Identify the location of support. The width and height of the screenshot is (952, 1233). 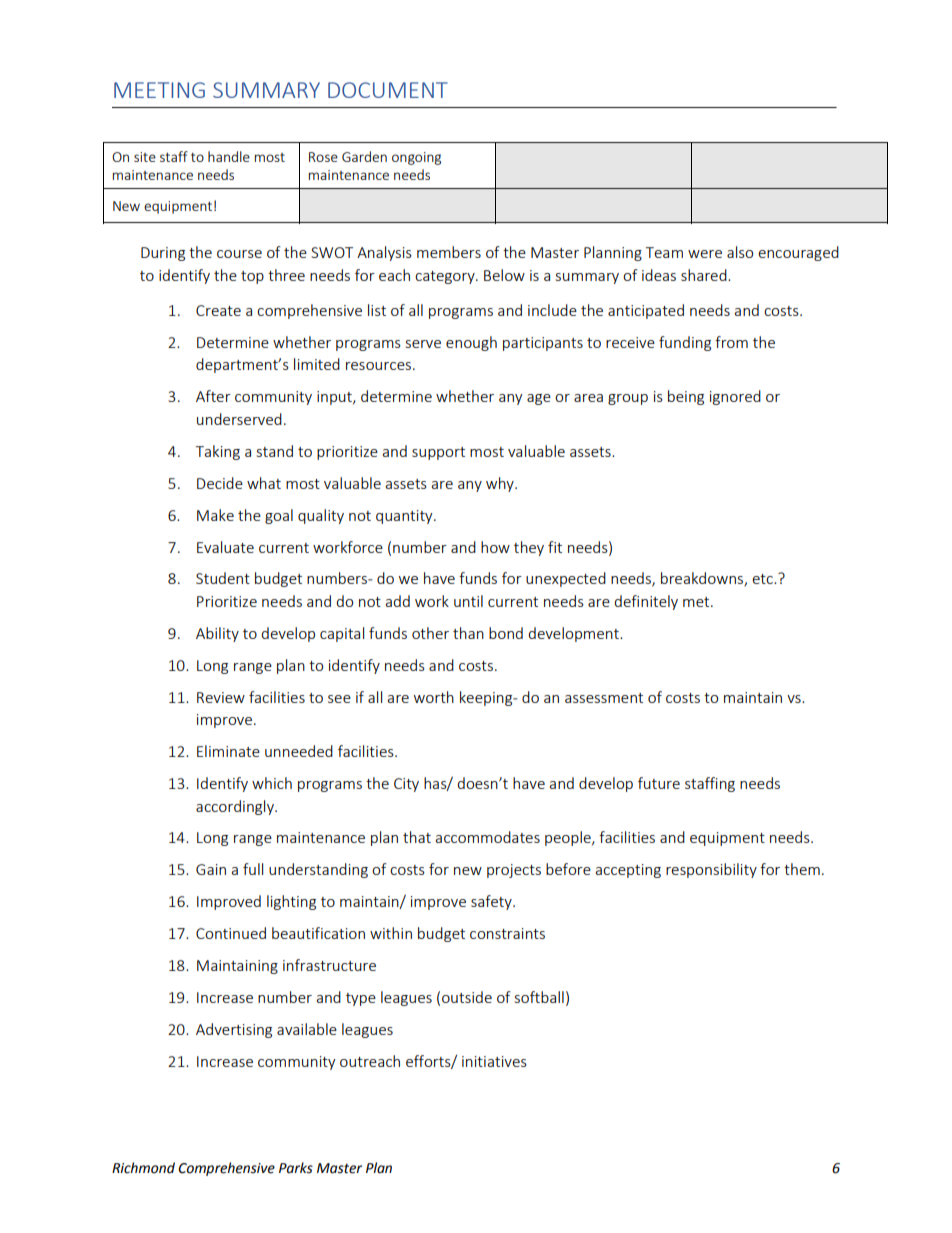
(438, 453).
